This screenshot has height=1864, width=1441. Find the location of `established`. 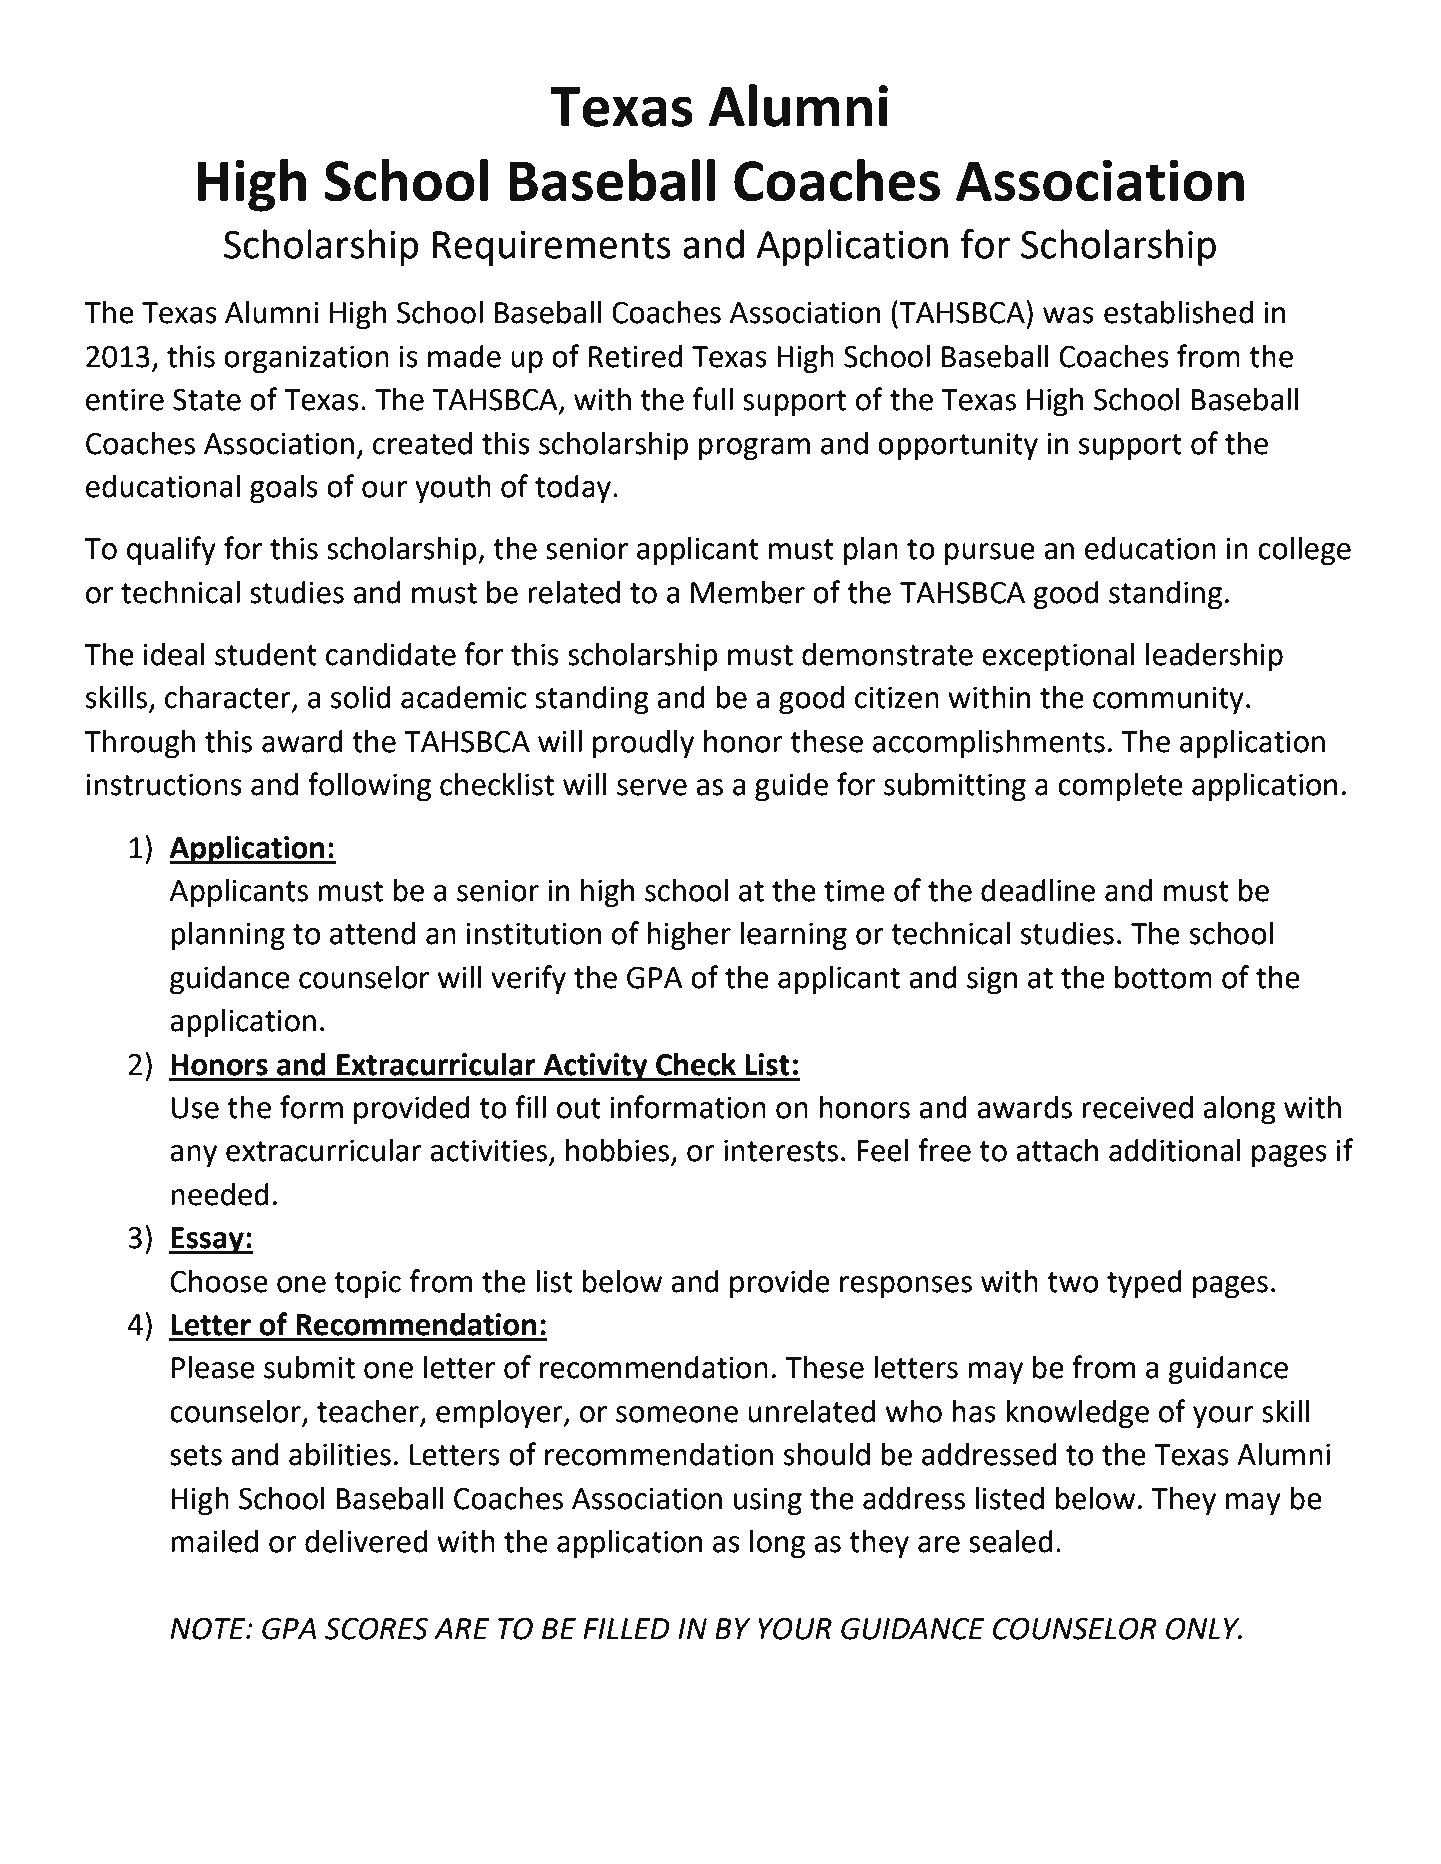

established is located at coordinates (1178, 312).
